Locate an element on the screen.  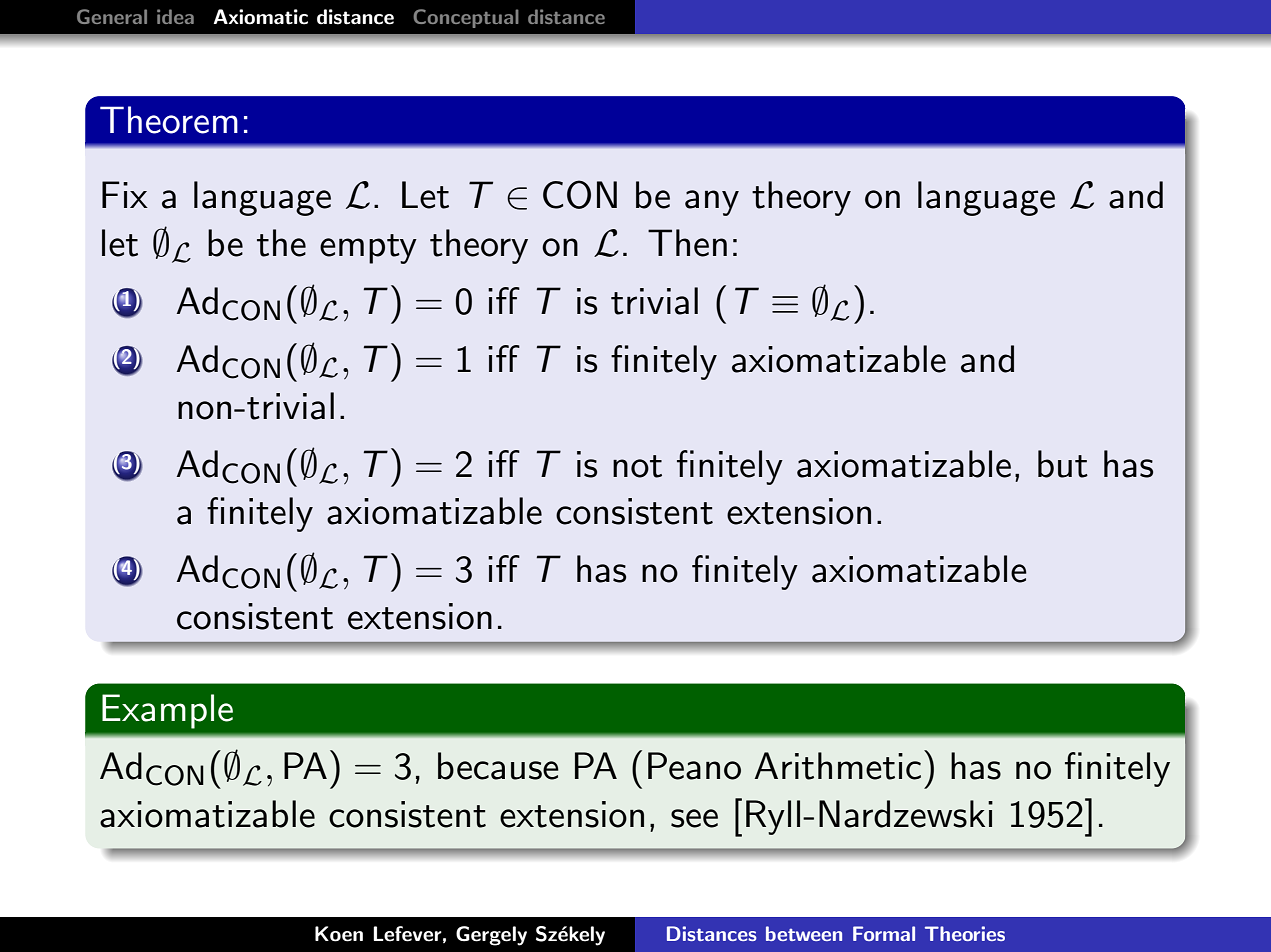
Theories is located at coordinates (965, 933).
